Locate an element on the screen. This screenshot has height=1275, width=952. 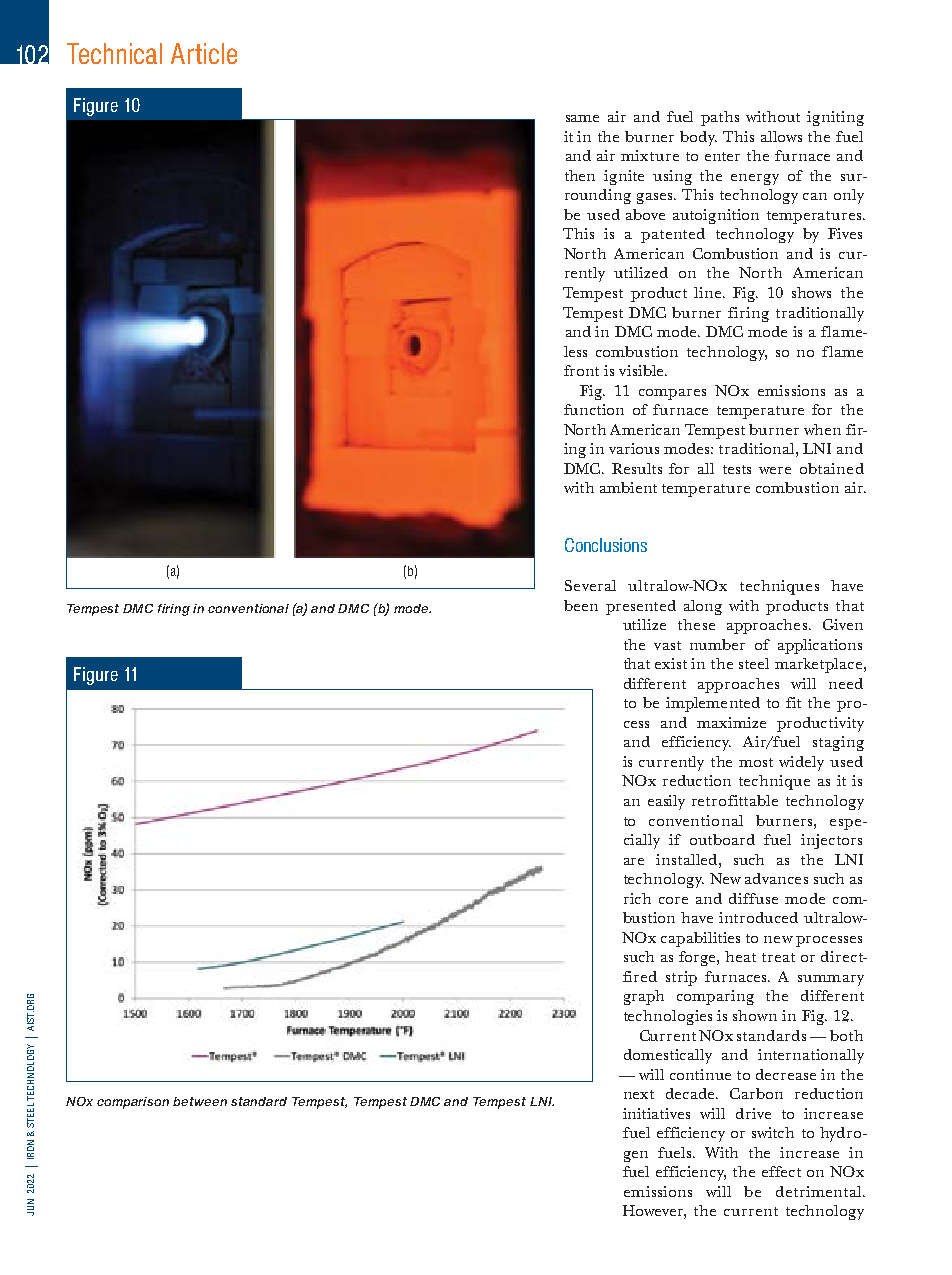
effect is located at coordinates (781, 1171).
